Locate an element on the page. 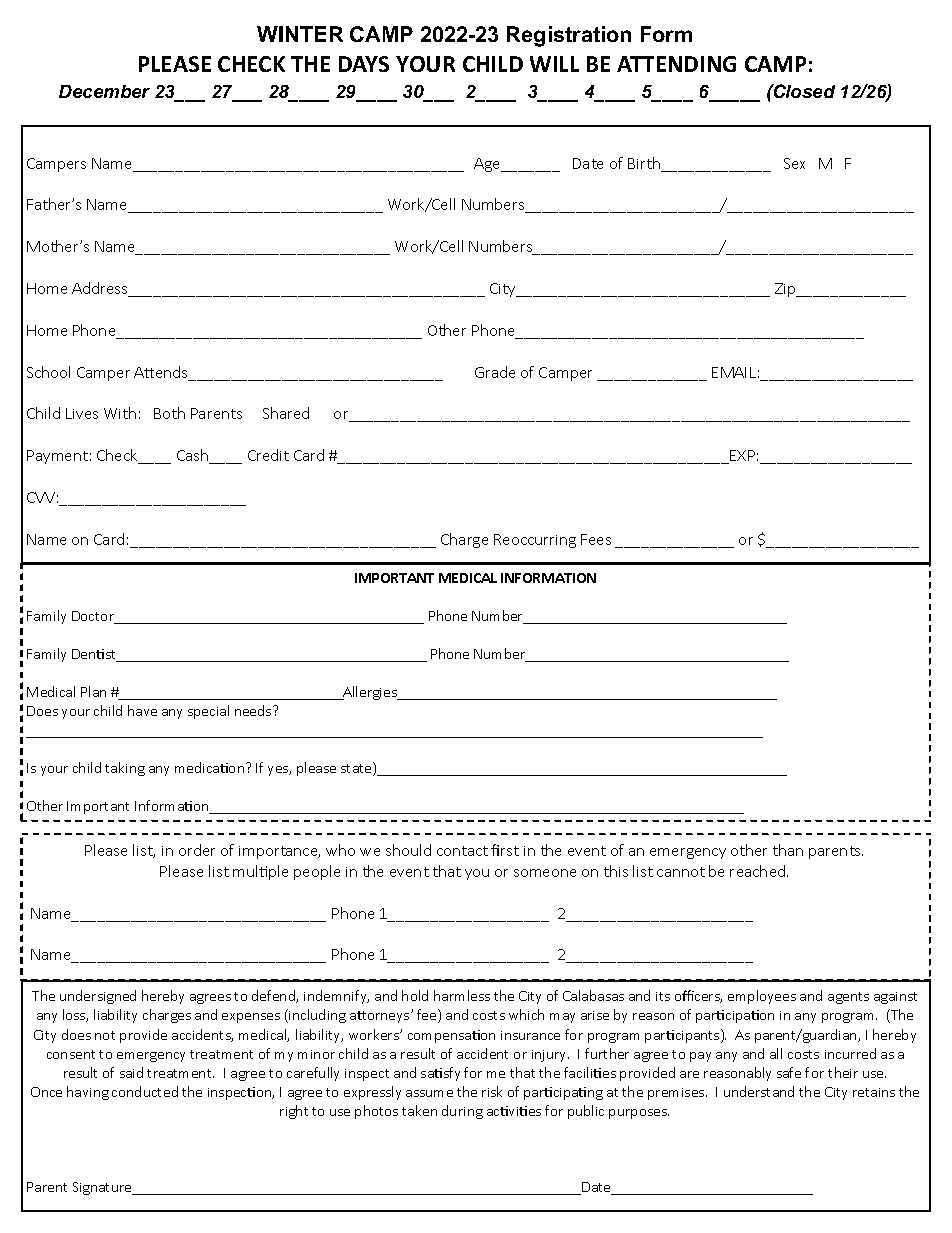  Grade is located at coordinates (495, 372).
